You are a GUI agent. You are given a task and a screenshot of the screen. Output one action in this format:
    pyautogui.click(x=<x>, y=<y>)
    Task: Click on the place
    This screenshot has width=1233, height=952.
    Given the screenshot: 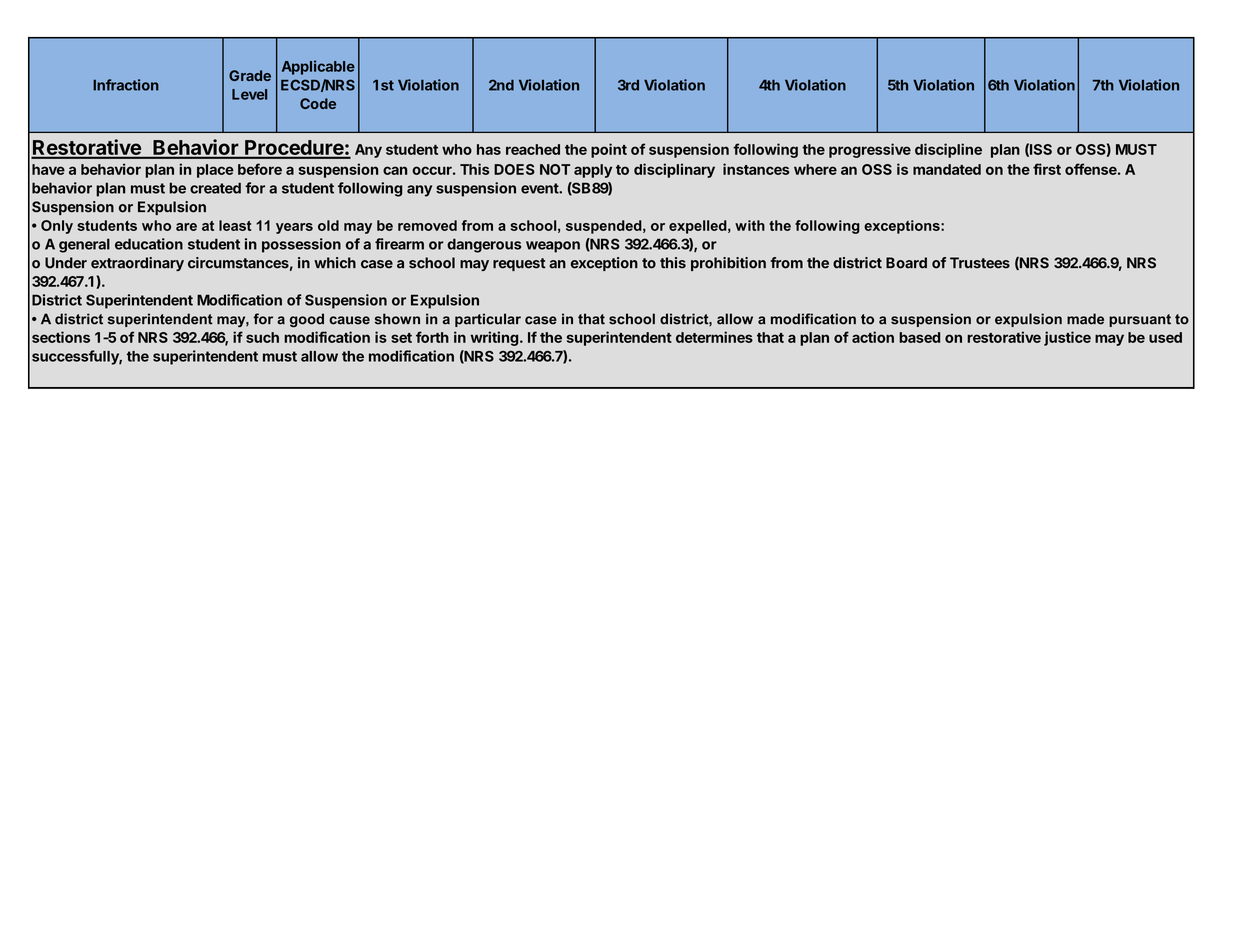 What is the action you would take?
    pyautogui.click(x=215, y=171)
